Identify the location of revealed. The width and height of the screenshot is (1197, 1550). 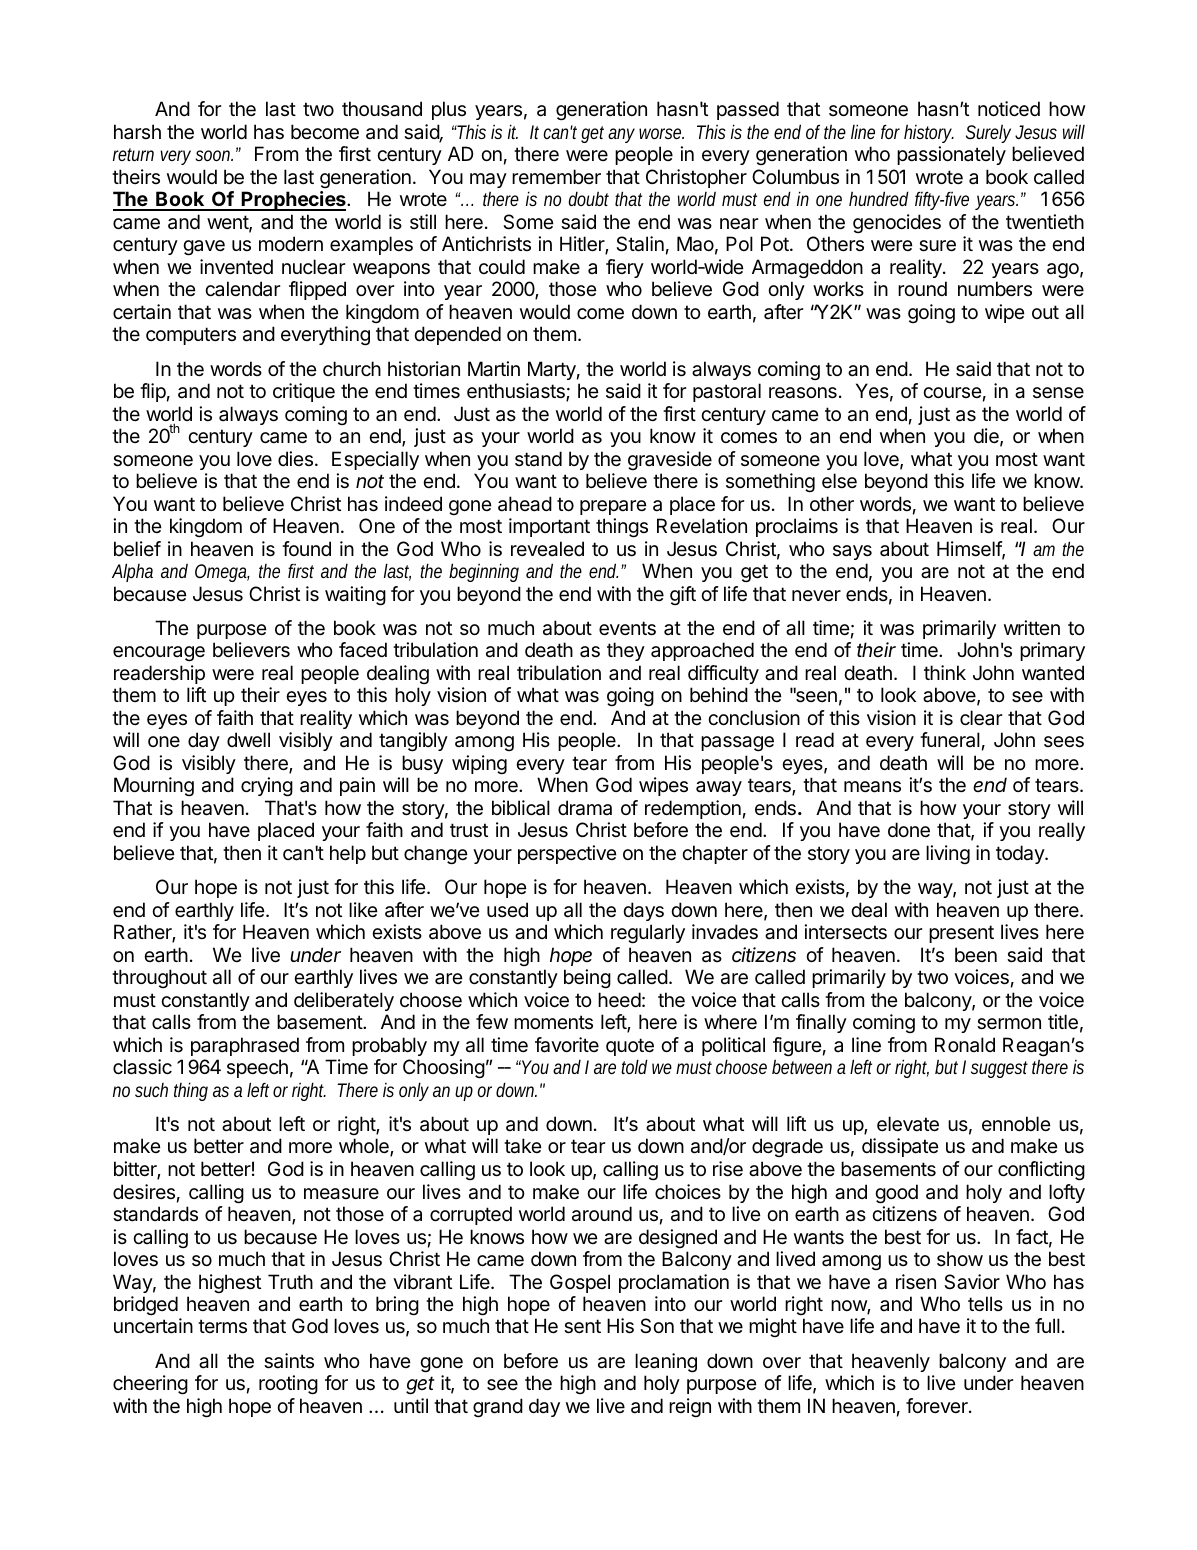
(547, 549).
